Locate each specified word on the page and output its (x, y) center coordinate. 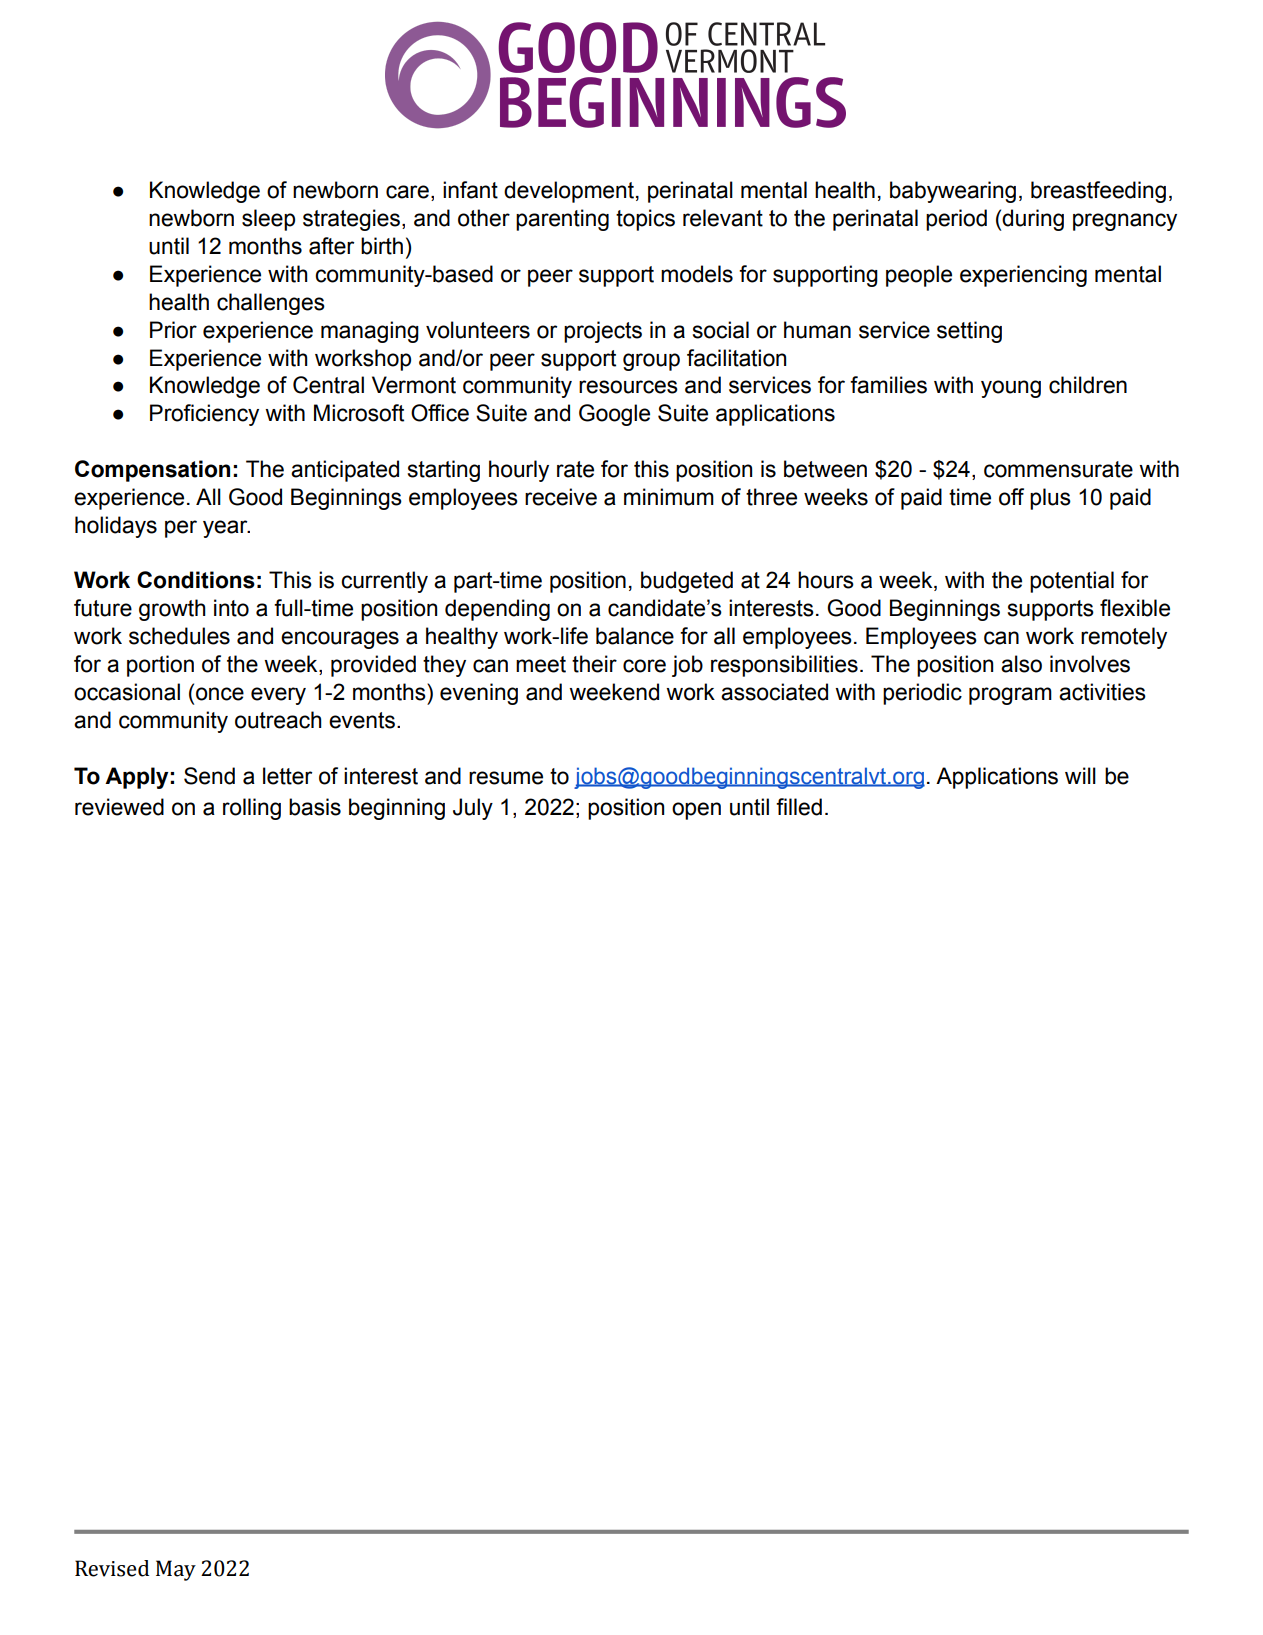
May (176, 1570)
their (594, 664)
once (220, 694)
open (696, 811)
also (1021, 664)
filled (799, 807)
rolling (252, 809)
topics (645, 220)
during (1033, 220)
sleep (268, 220)
